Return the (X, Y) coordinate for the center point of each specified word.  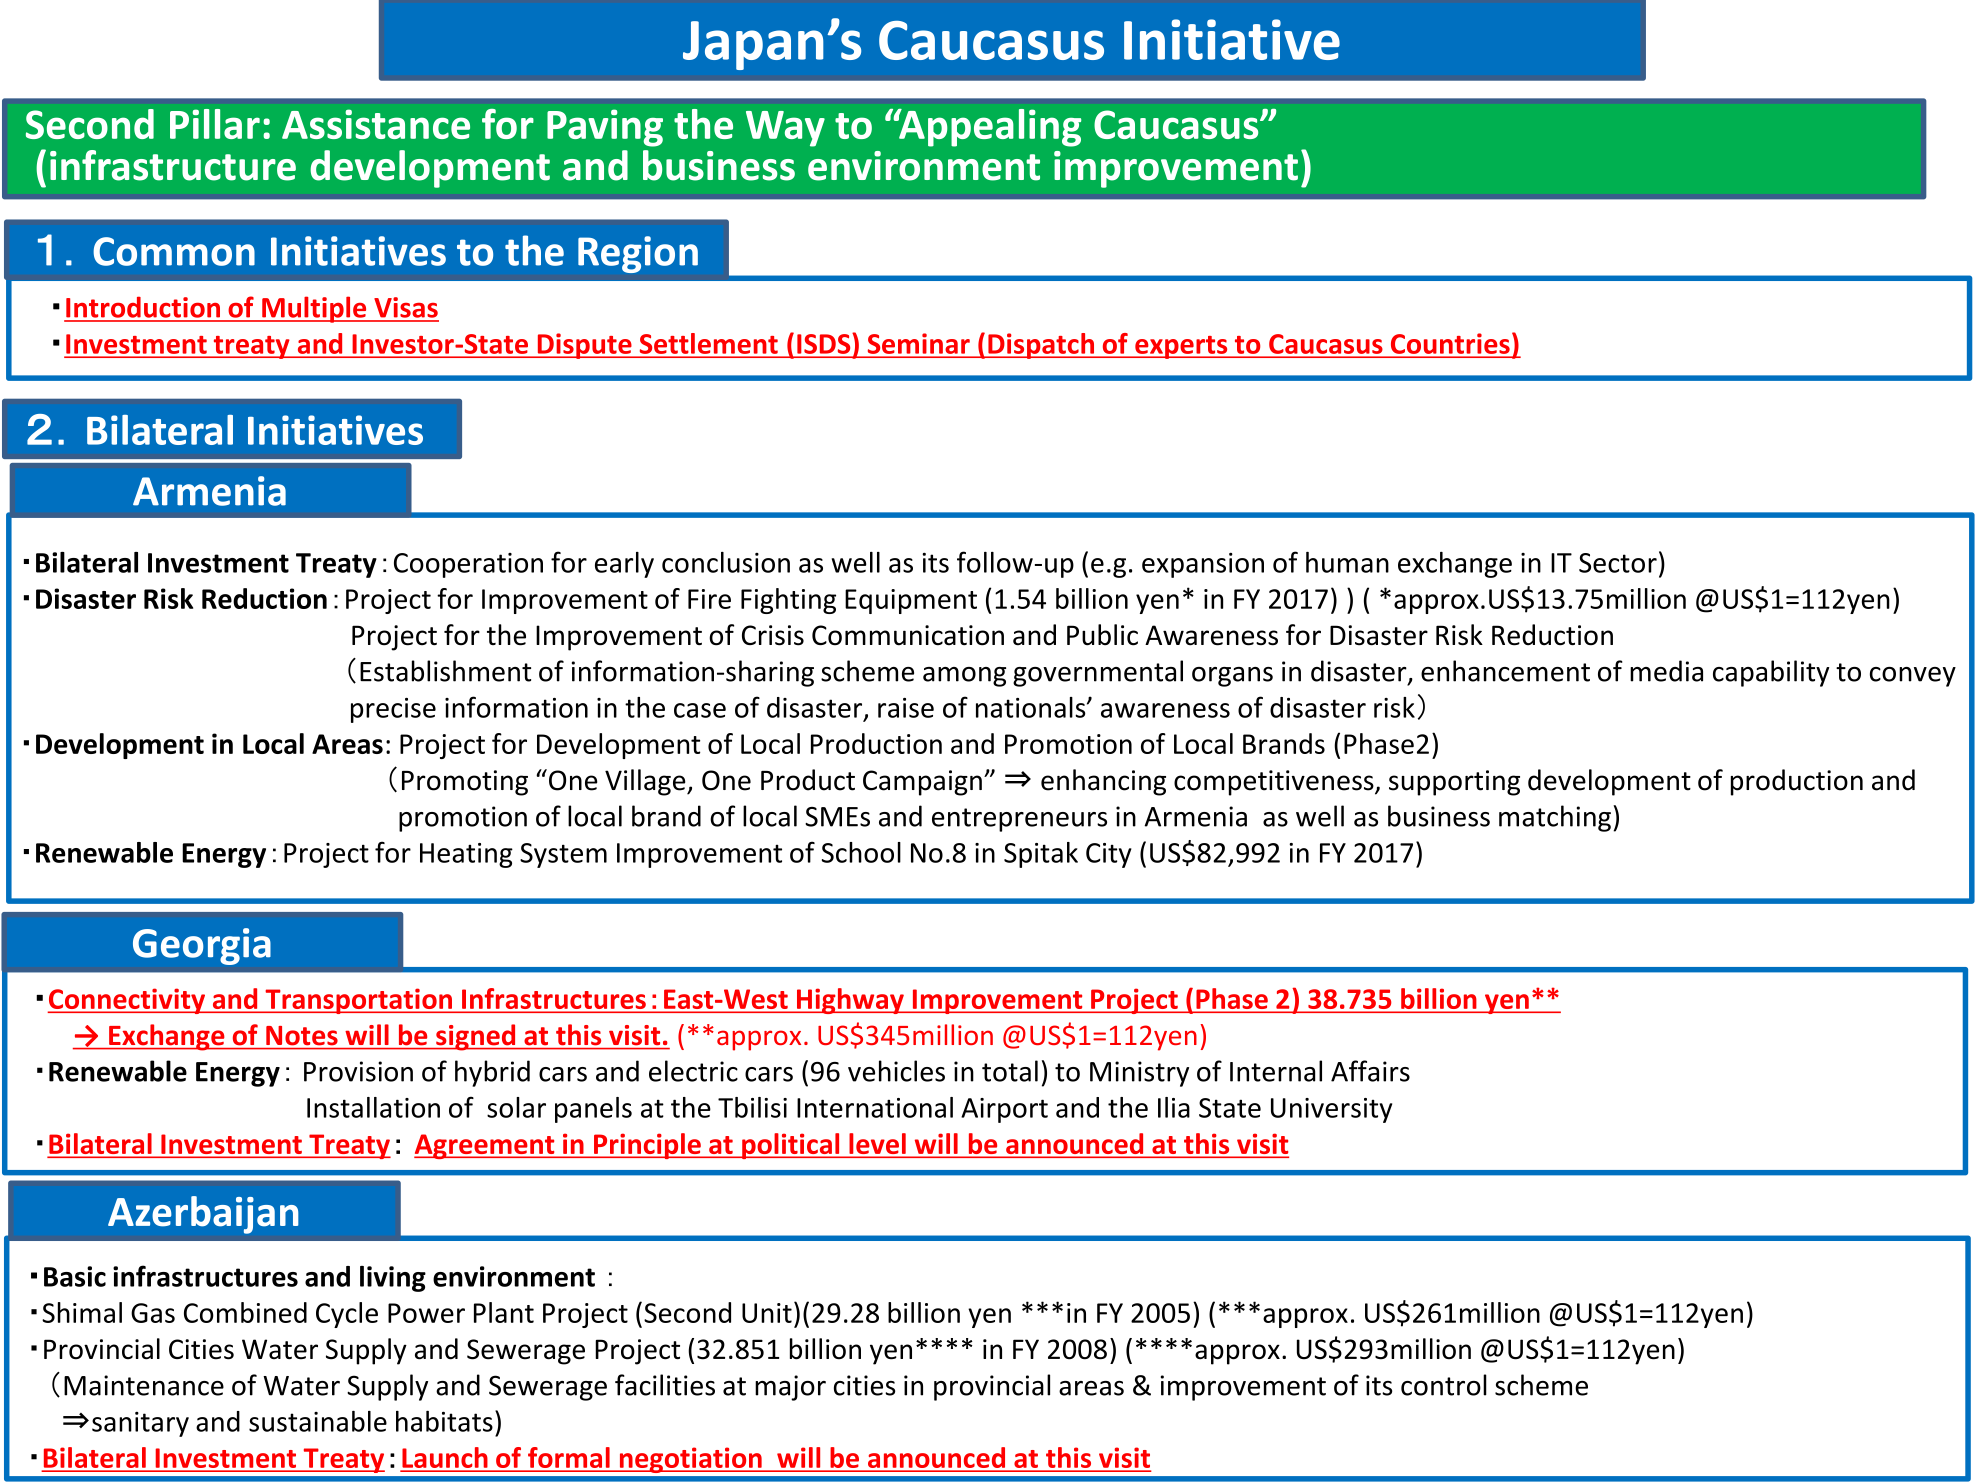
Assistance (376, 124)
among (964, 677)
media (1666, 671)
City (1109, 855)
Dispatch (1041, 346)
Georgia (202, 946)
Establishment (445, 671)
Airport (1004, 1110)
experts (1181, 347)
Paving (605, 128)
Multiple (314, 309)
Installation (373, 1107)
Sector (1618, 563)
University (1331, 1110)
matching (1555, 818)
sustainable (318, 1421)
